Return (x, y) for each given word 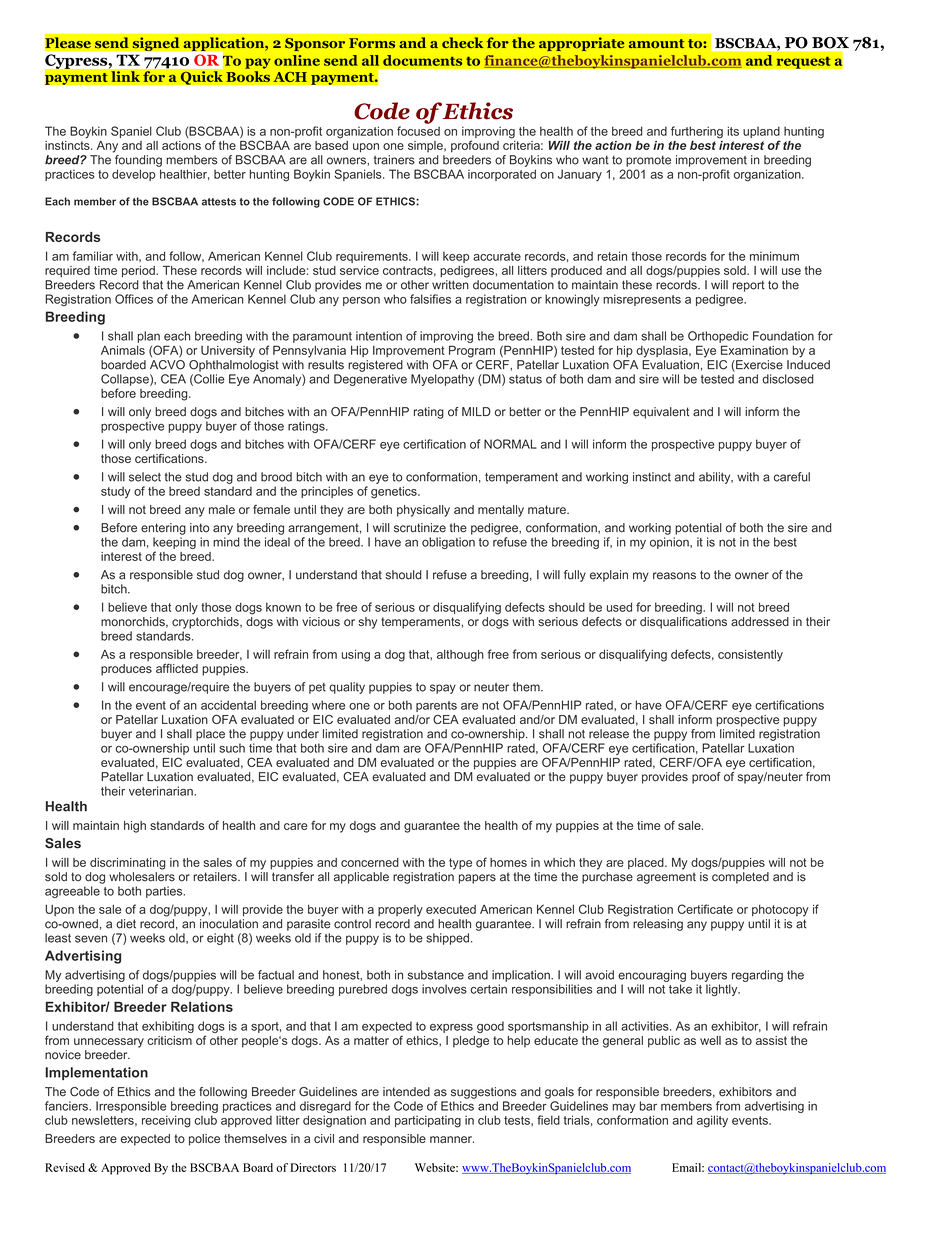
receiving (166, 1121)
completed (740, 878)
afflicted (177, 668)
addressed (760, 621)
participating (428, 1121)
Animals (123, 350)
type (460, 864)
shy (367, 623)
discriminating (128, 864)
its (733, 131)
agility (712, 1121)
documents (422, 60)
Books (248, 77)
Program (472, 351)
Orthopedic (718, 337)
